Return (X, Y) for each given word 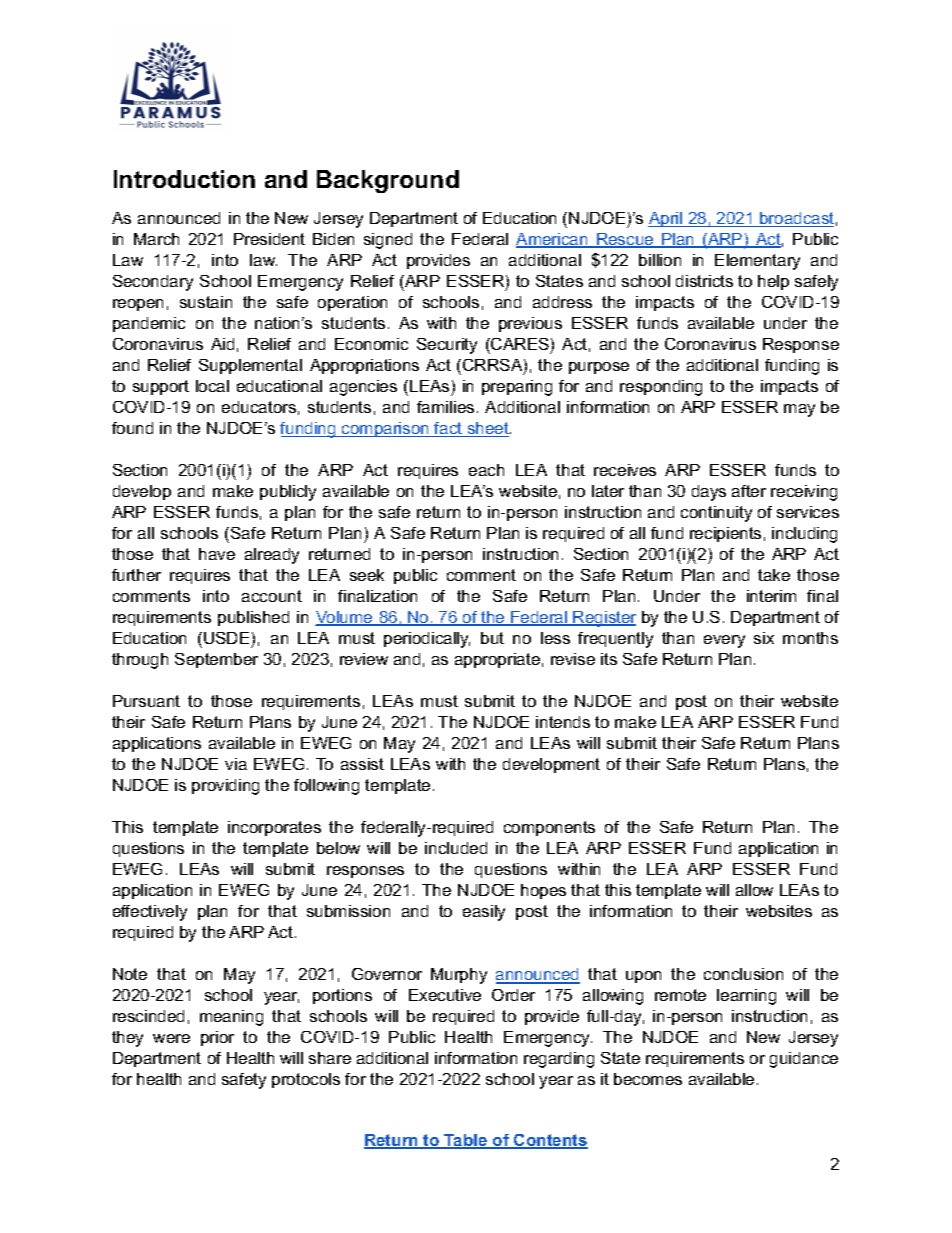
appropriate (497, 660)
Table (466, 1141)
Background (388, 181)
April (666, 219)
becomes (648, 1079)
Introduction (184, 179)
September (216, 660)
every (724, 641)
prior (217, 1038)
